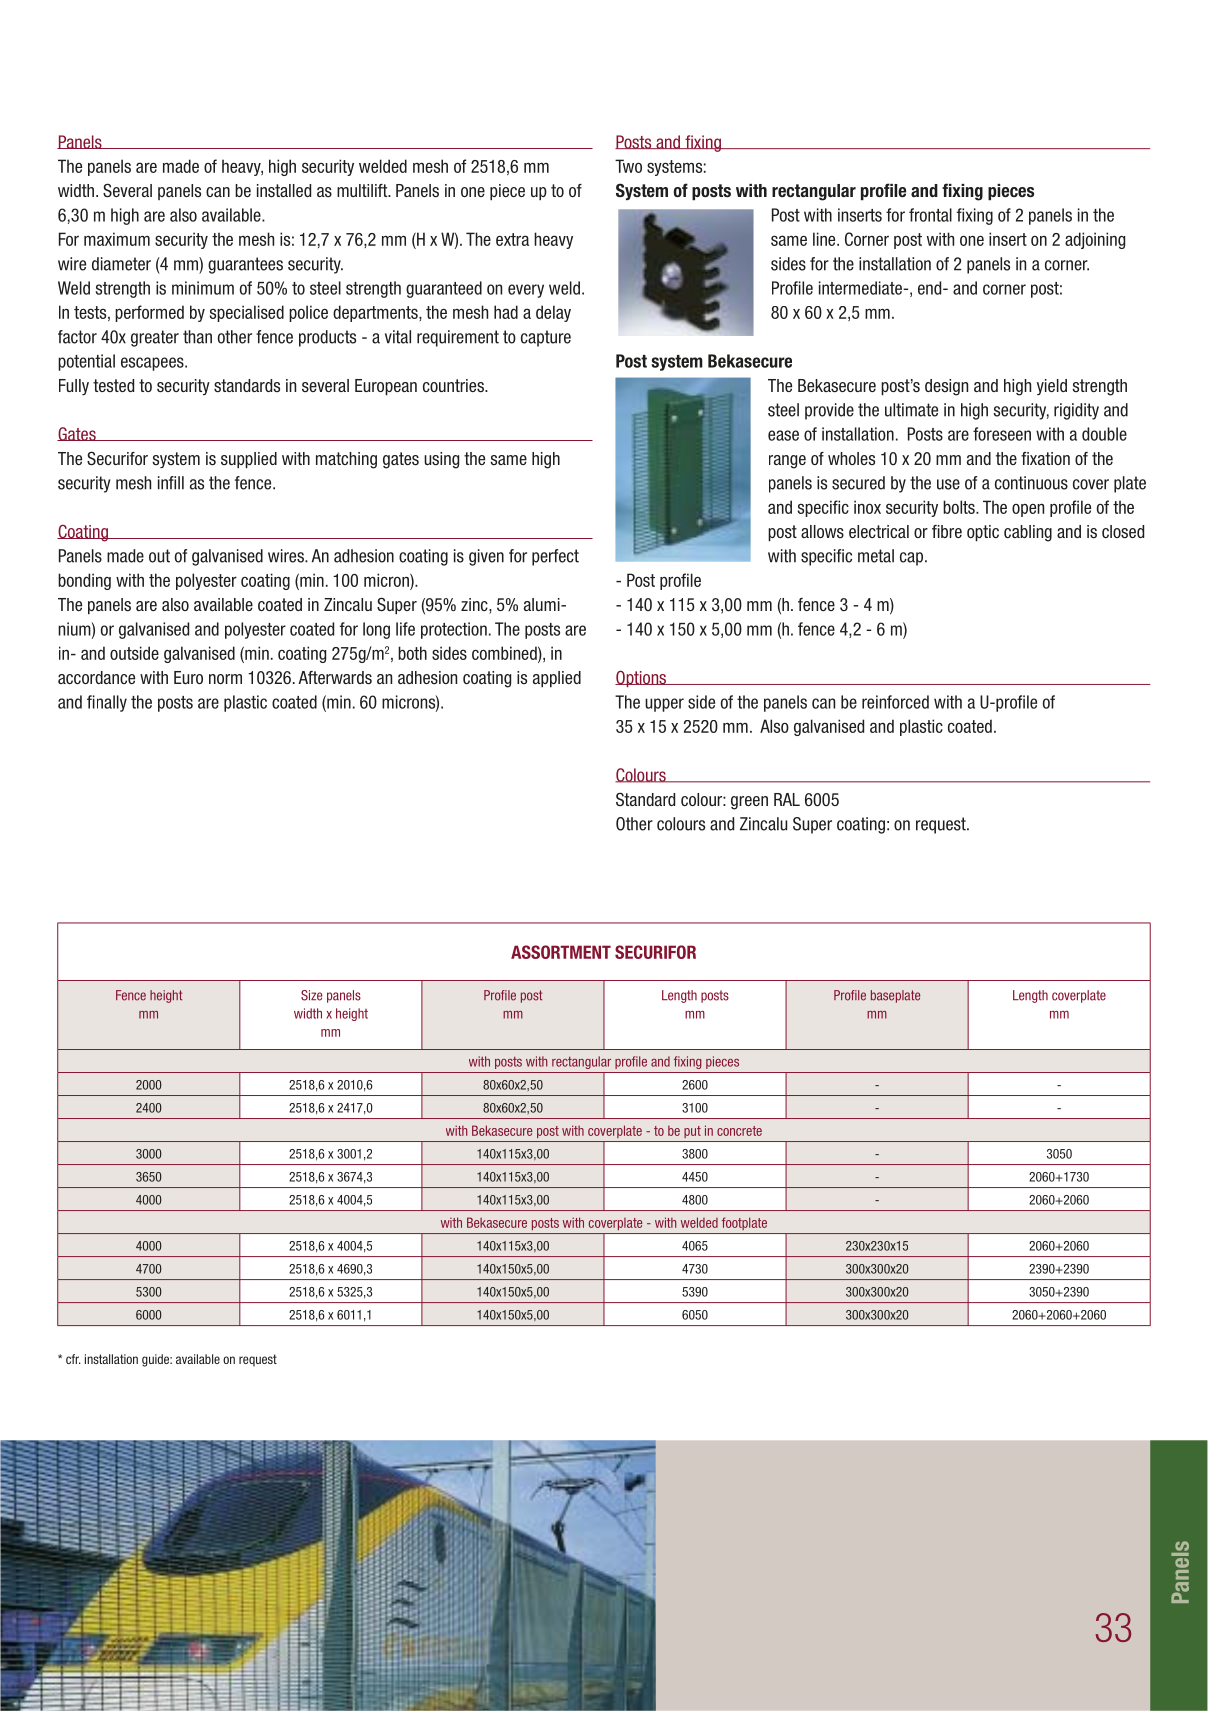 The width and height of the screenshot is (1210, 1713). I want to click on norm, so click(225, 679).
